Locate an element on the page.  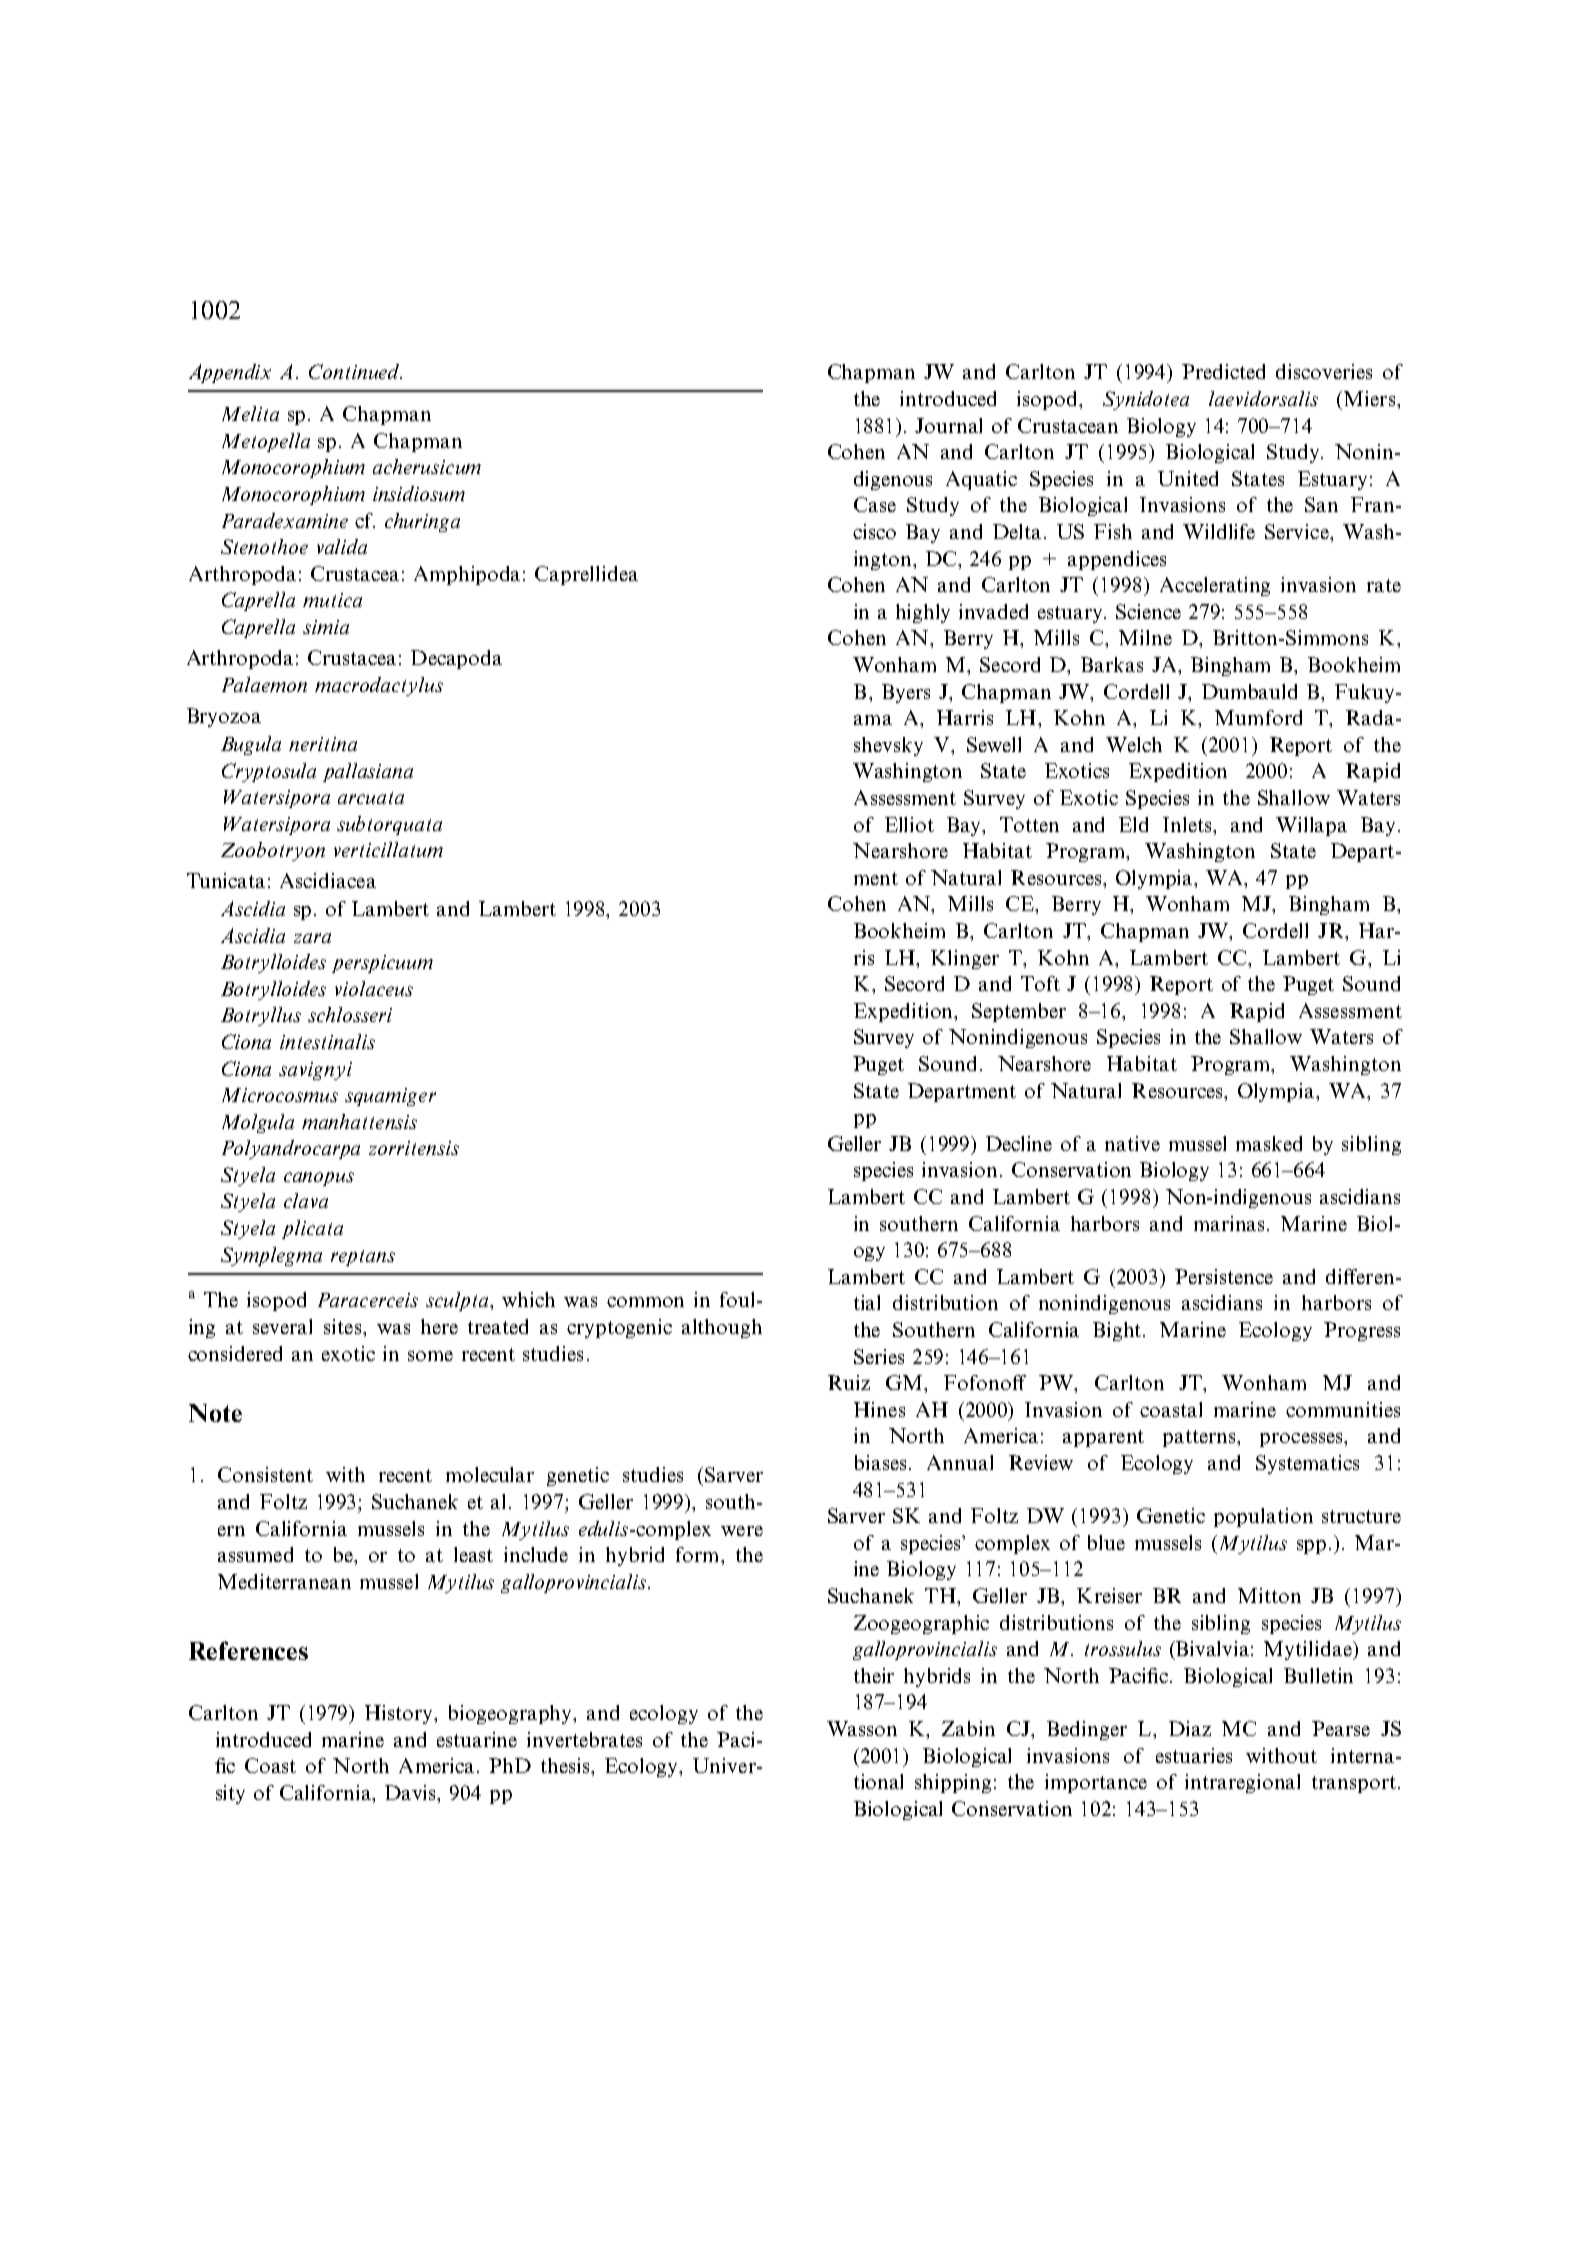
Bryozoa is located at coordinates (224, 717).
